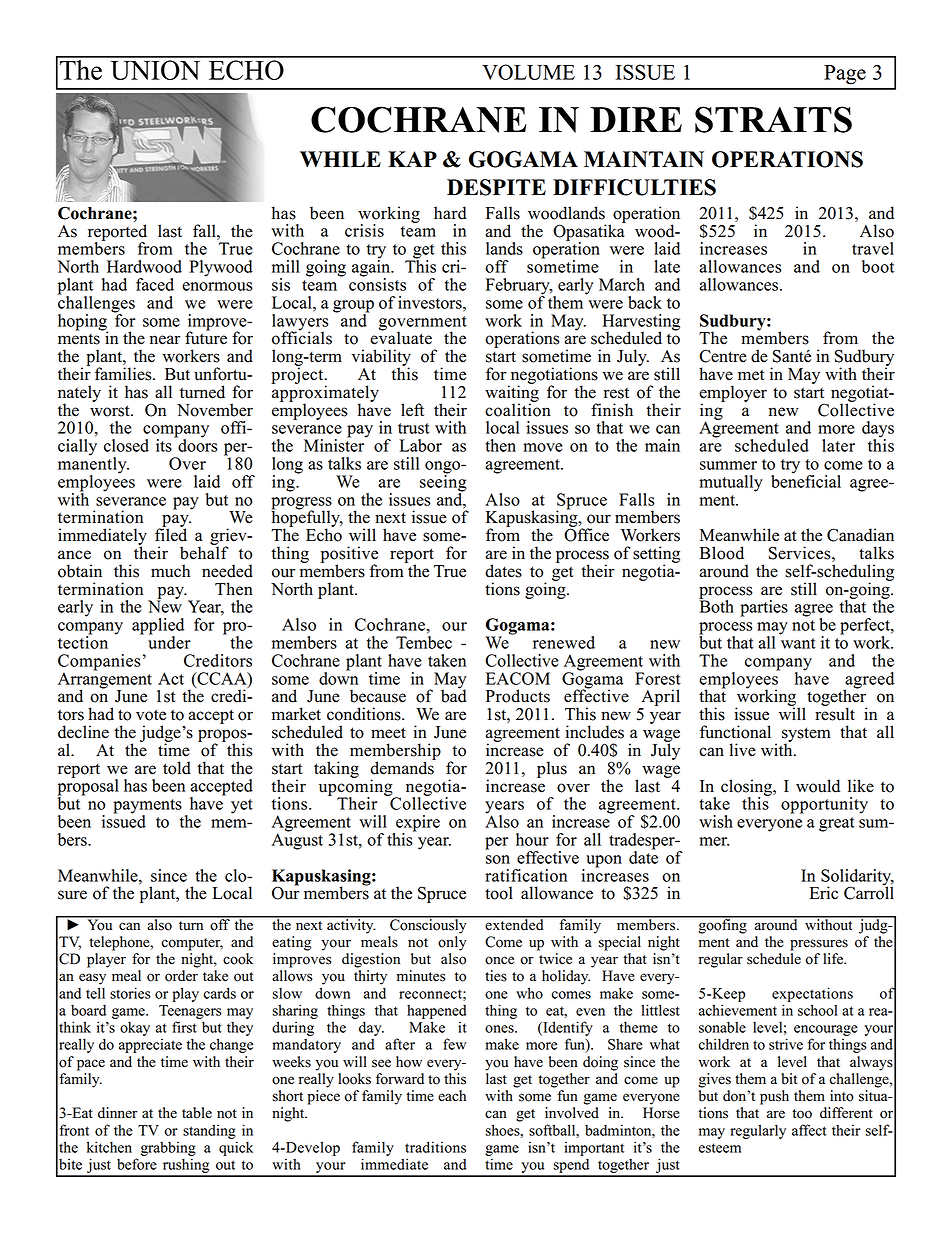 The width and height of the document is (952, 1233). What do you see at coordinates (151, 715) in the document?
I see `vote` at bounding box center [151, 715].
